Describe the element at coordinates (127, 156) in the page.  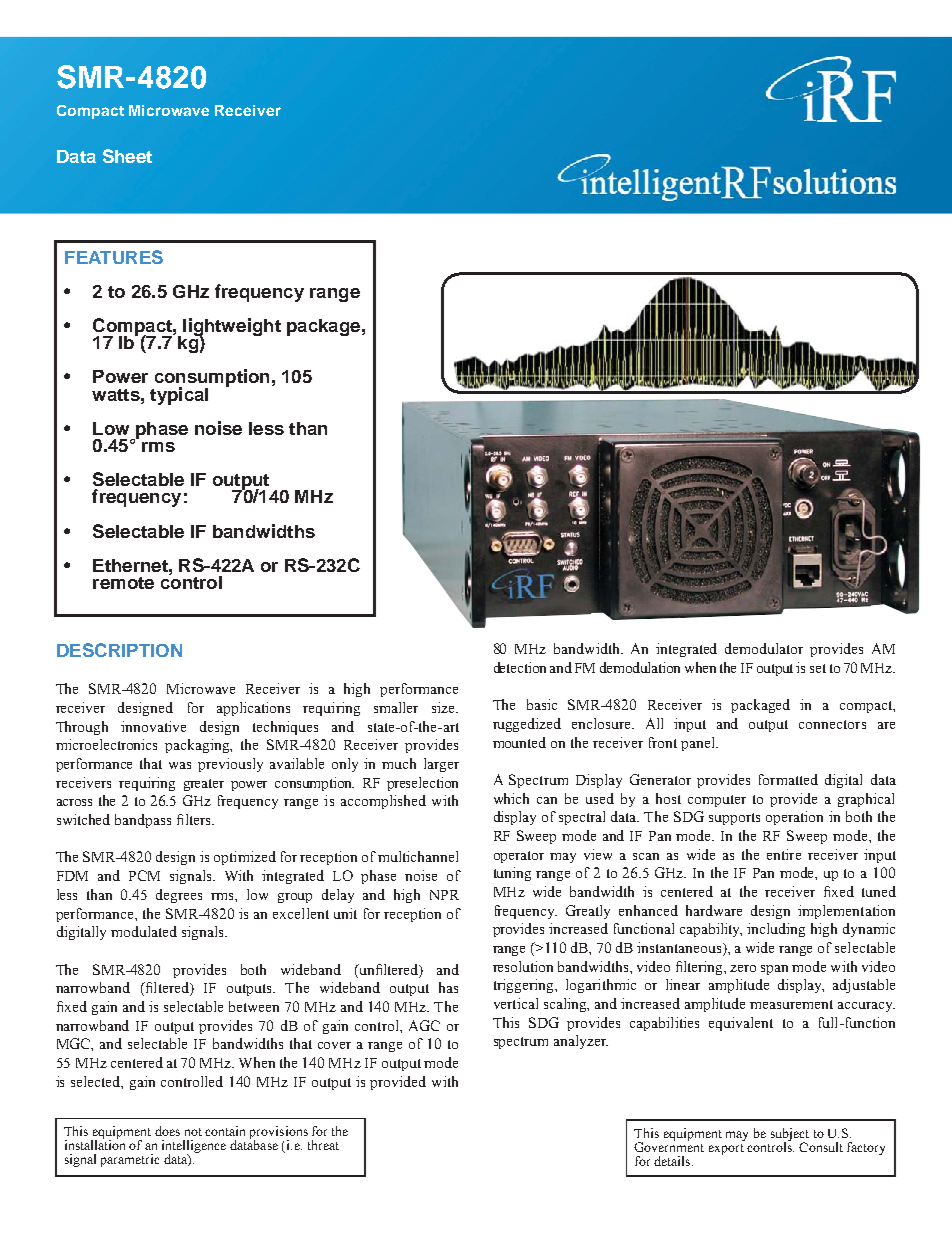
I see `Sheet` at that location.
